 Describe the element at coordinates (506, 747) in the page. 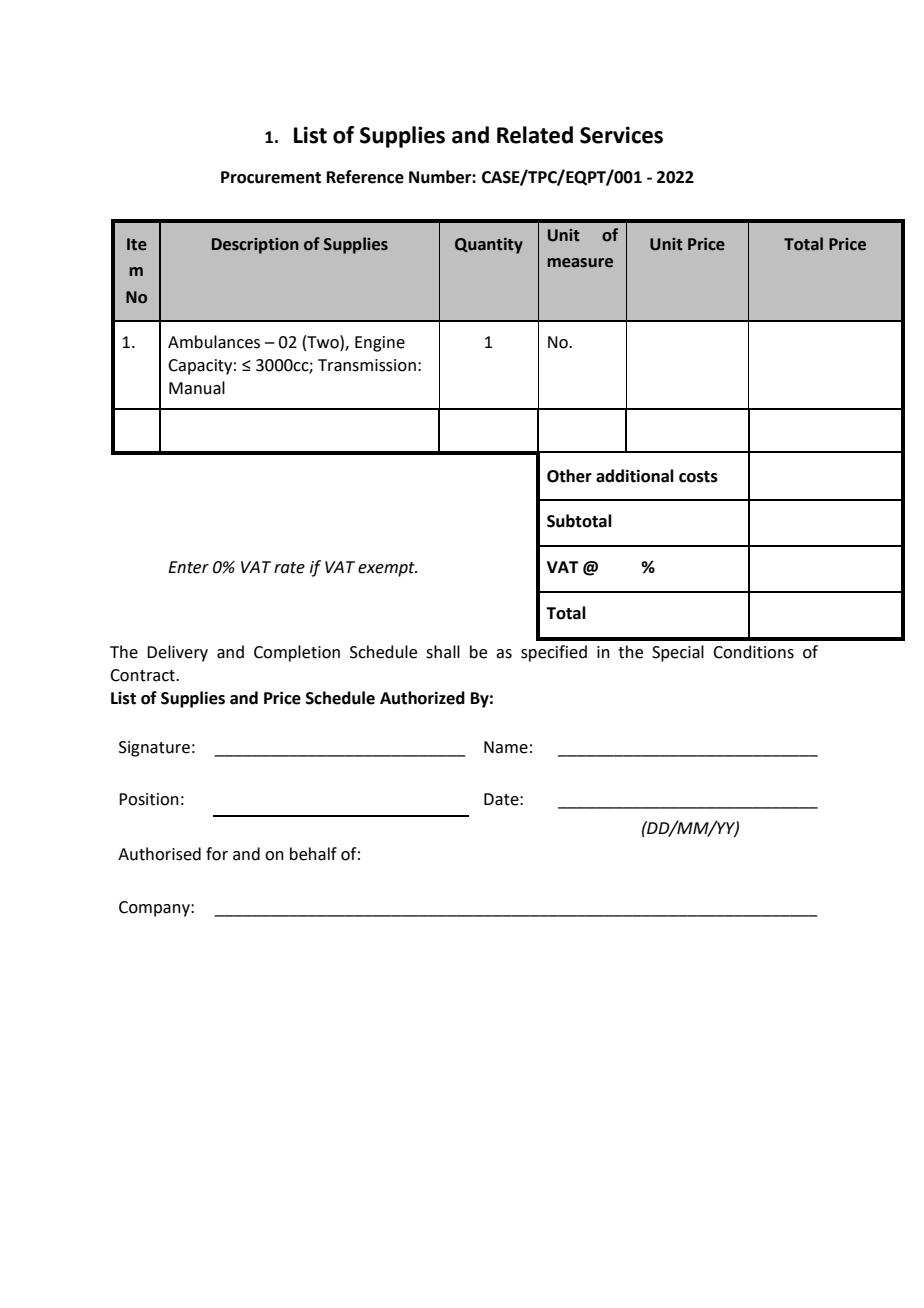

I see `Name` at that location.
